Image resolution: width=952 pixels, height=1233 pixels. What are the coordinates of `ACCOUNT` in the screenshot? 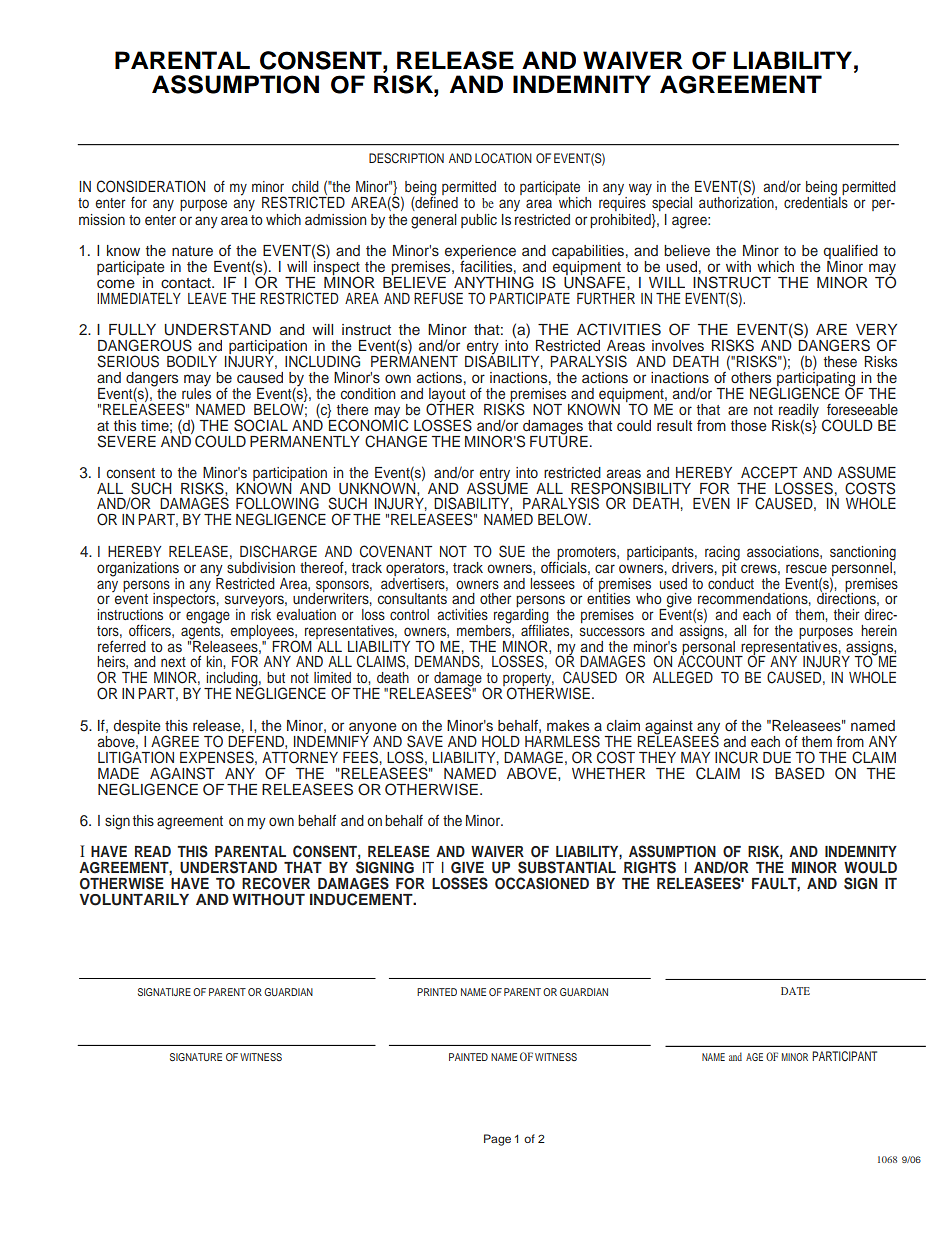 It's located at (710, 661).
